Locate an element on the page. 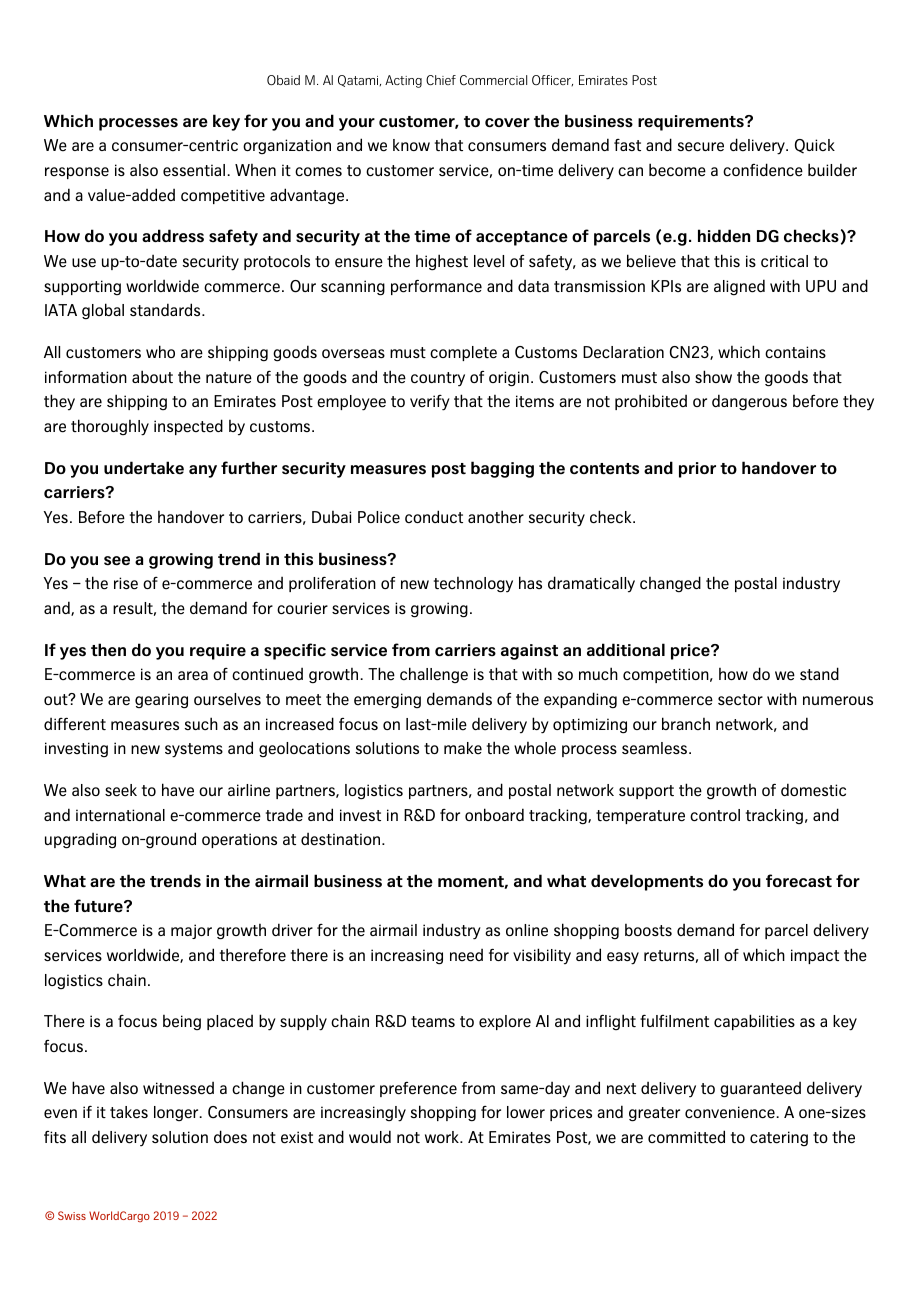  global is located at coordinates (103, 311).
